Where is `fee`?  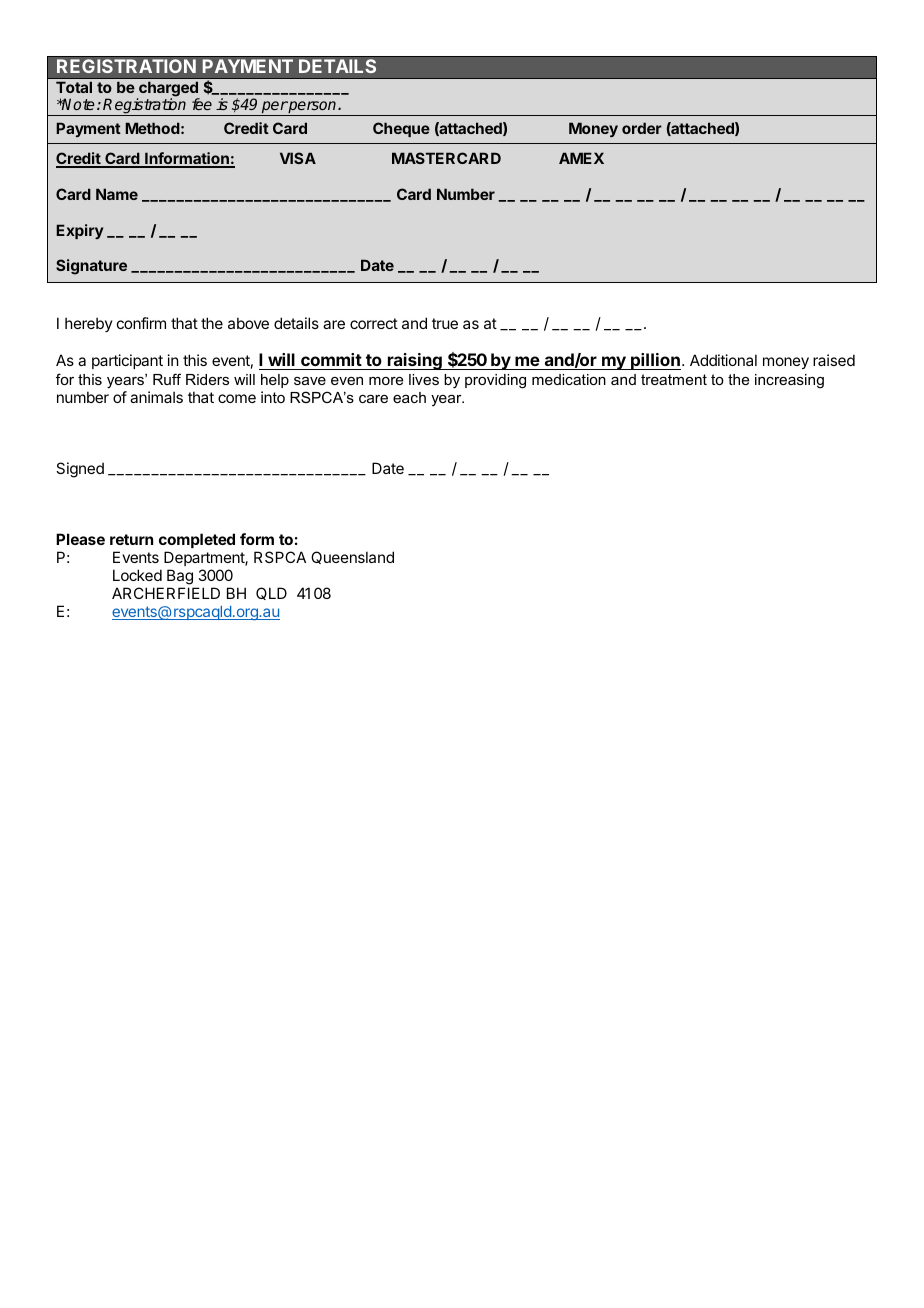 fee is located at coordinates (202, 104).
